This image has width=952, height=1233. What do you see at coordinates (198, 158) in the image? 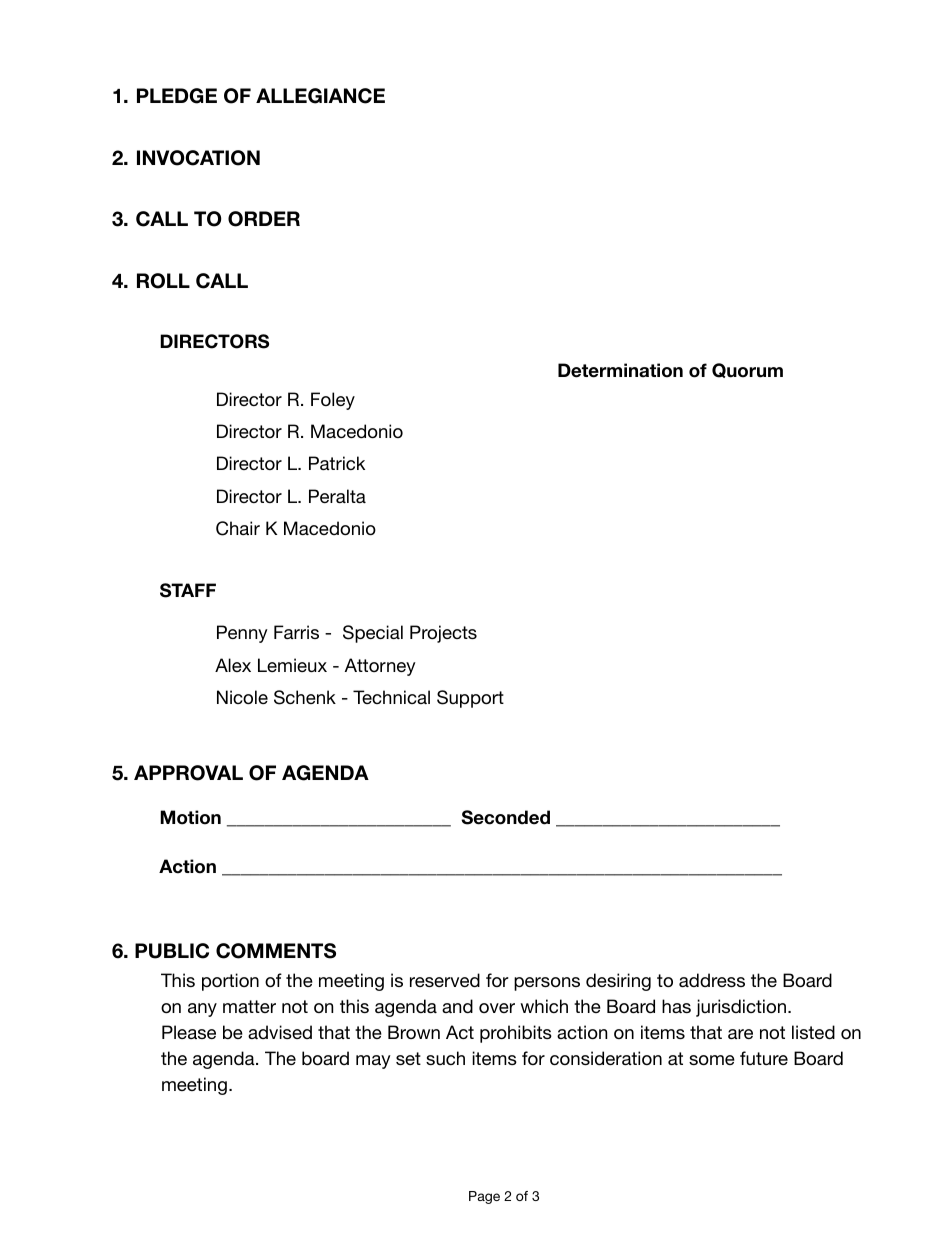
I see `INVOCATION` at bounding box center [198, 158].
